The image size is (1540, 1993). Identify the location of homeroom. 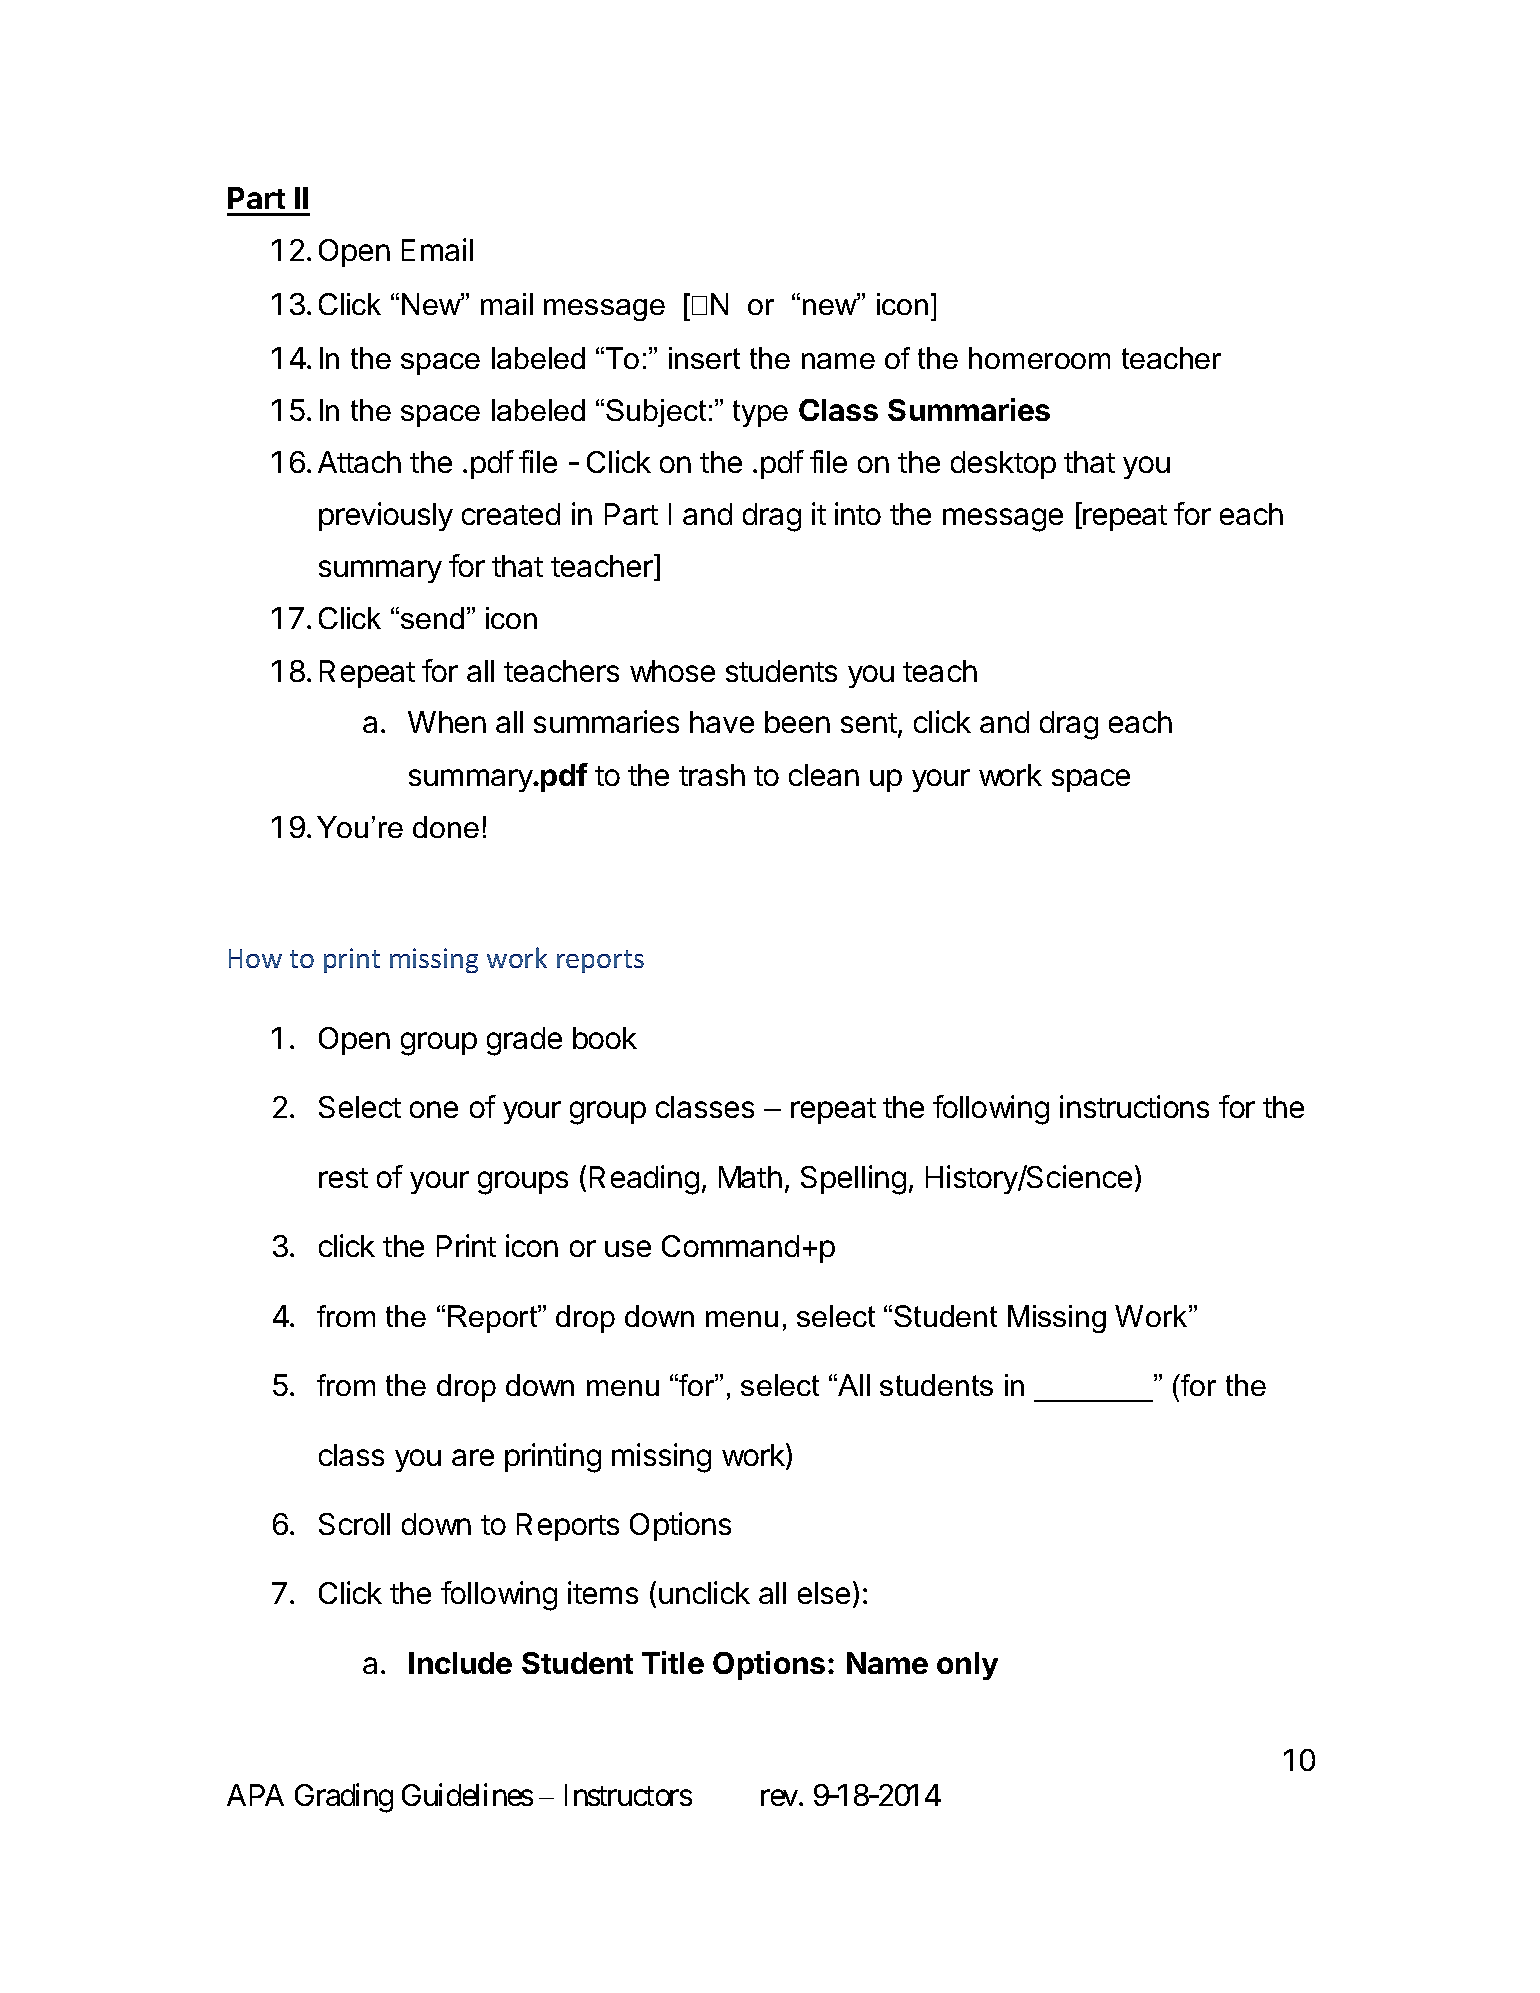
(1039, 358).
